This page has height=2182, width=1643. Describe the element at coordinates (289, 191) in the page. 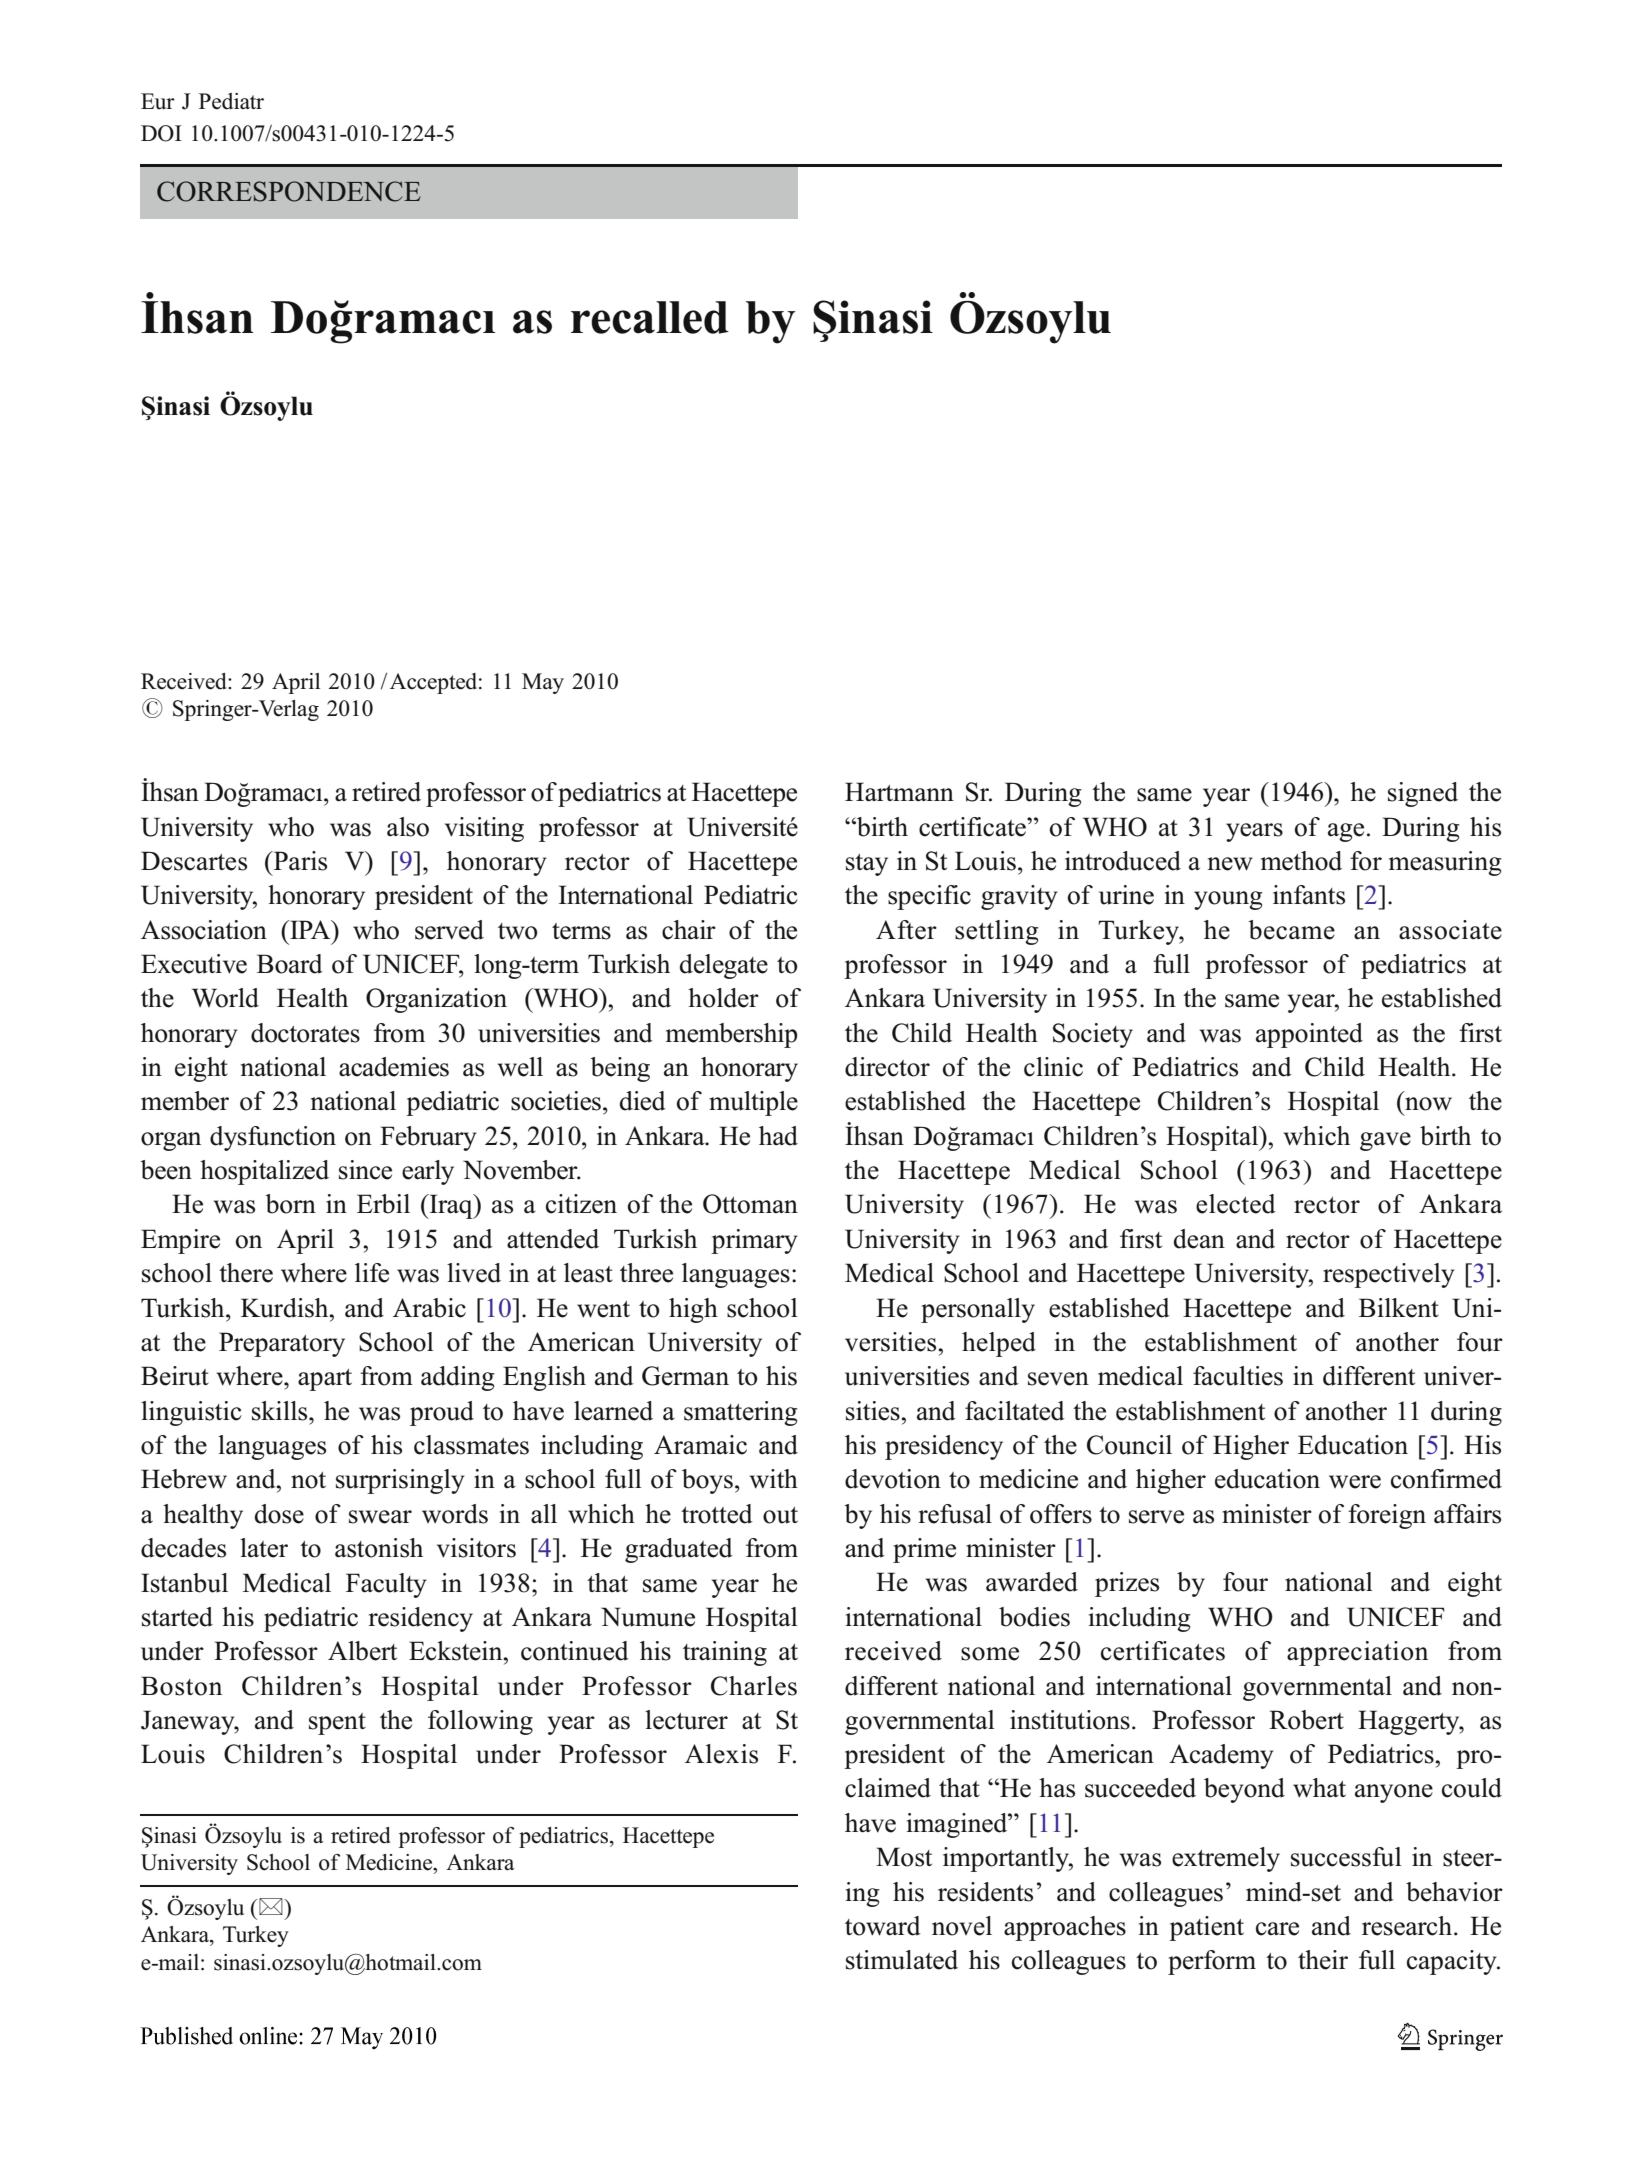

I see `CORRESPONDENCE` at that location.
